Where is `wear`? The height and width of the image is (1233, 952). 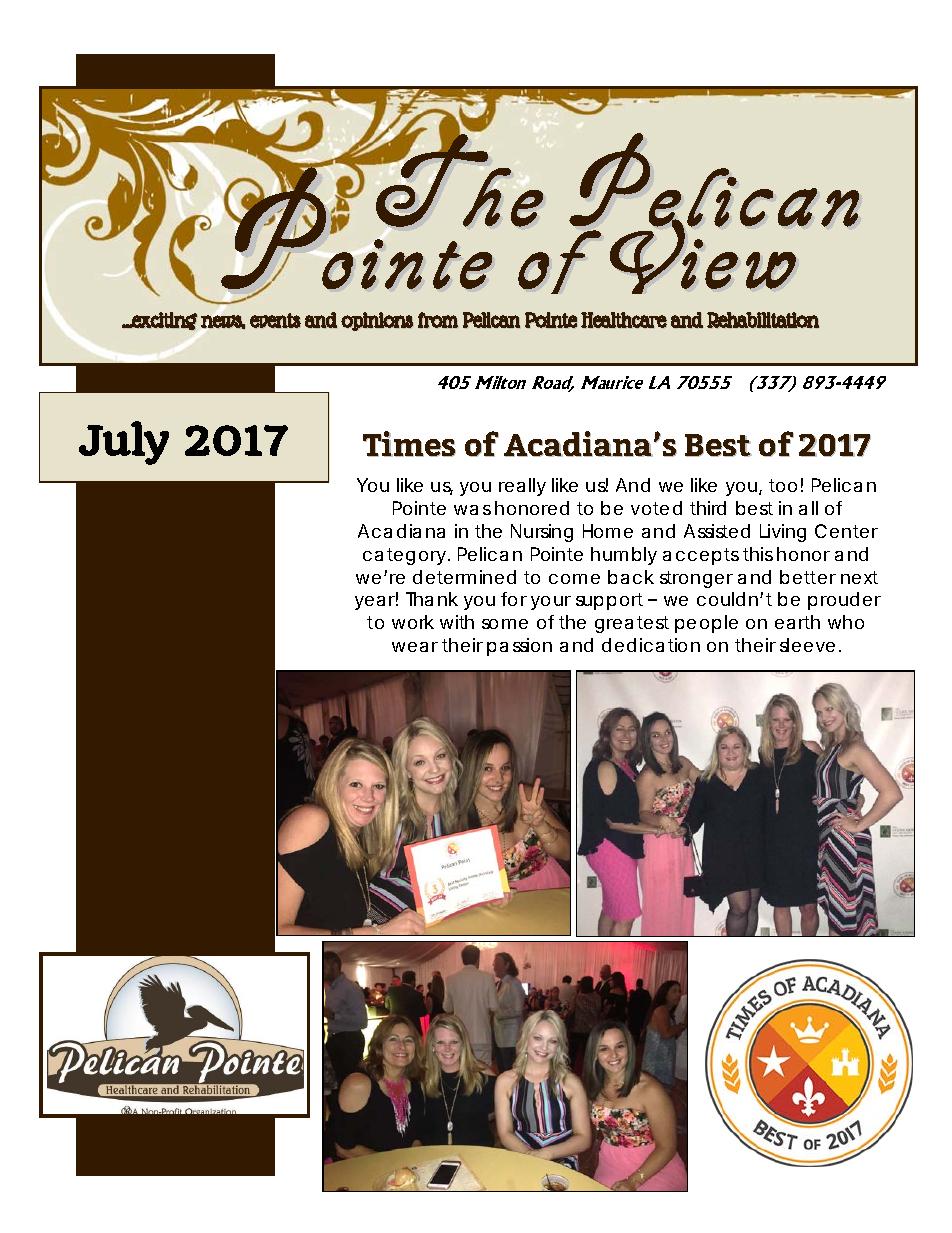
wear is located at coordinates (415, 647).
